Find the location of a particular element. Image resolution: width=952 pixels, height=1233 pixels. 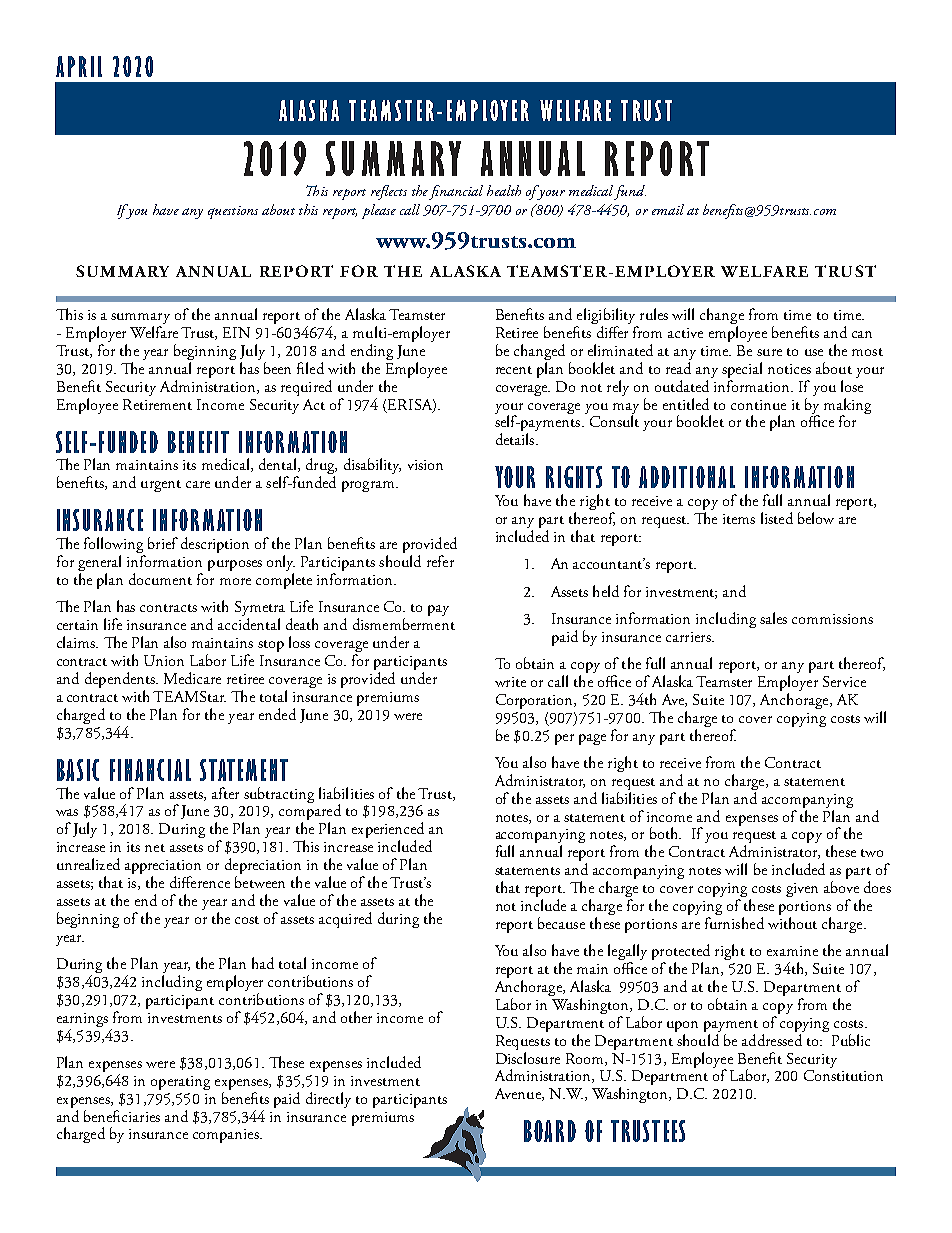

APRIL is located at coordinates (79, 66).
